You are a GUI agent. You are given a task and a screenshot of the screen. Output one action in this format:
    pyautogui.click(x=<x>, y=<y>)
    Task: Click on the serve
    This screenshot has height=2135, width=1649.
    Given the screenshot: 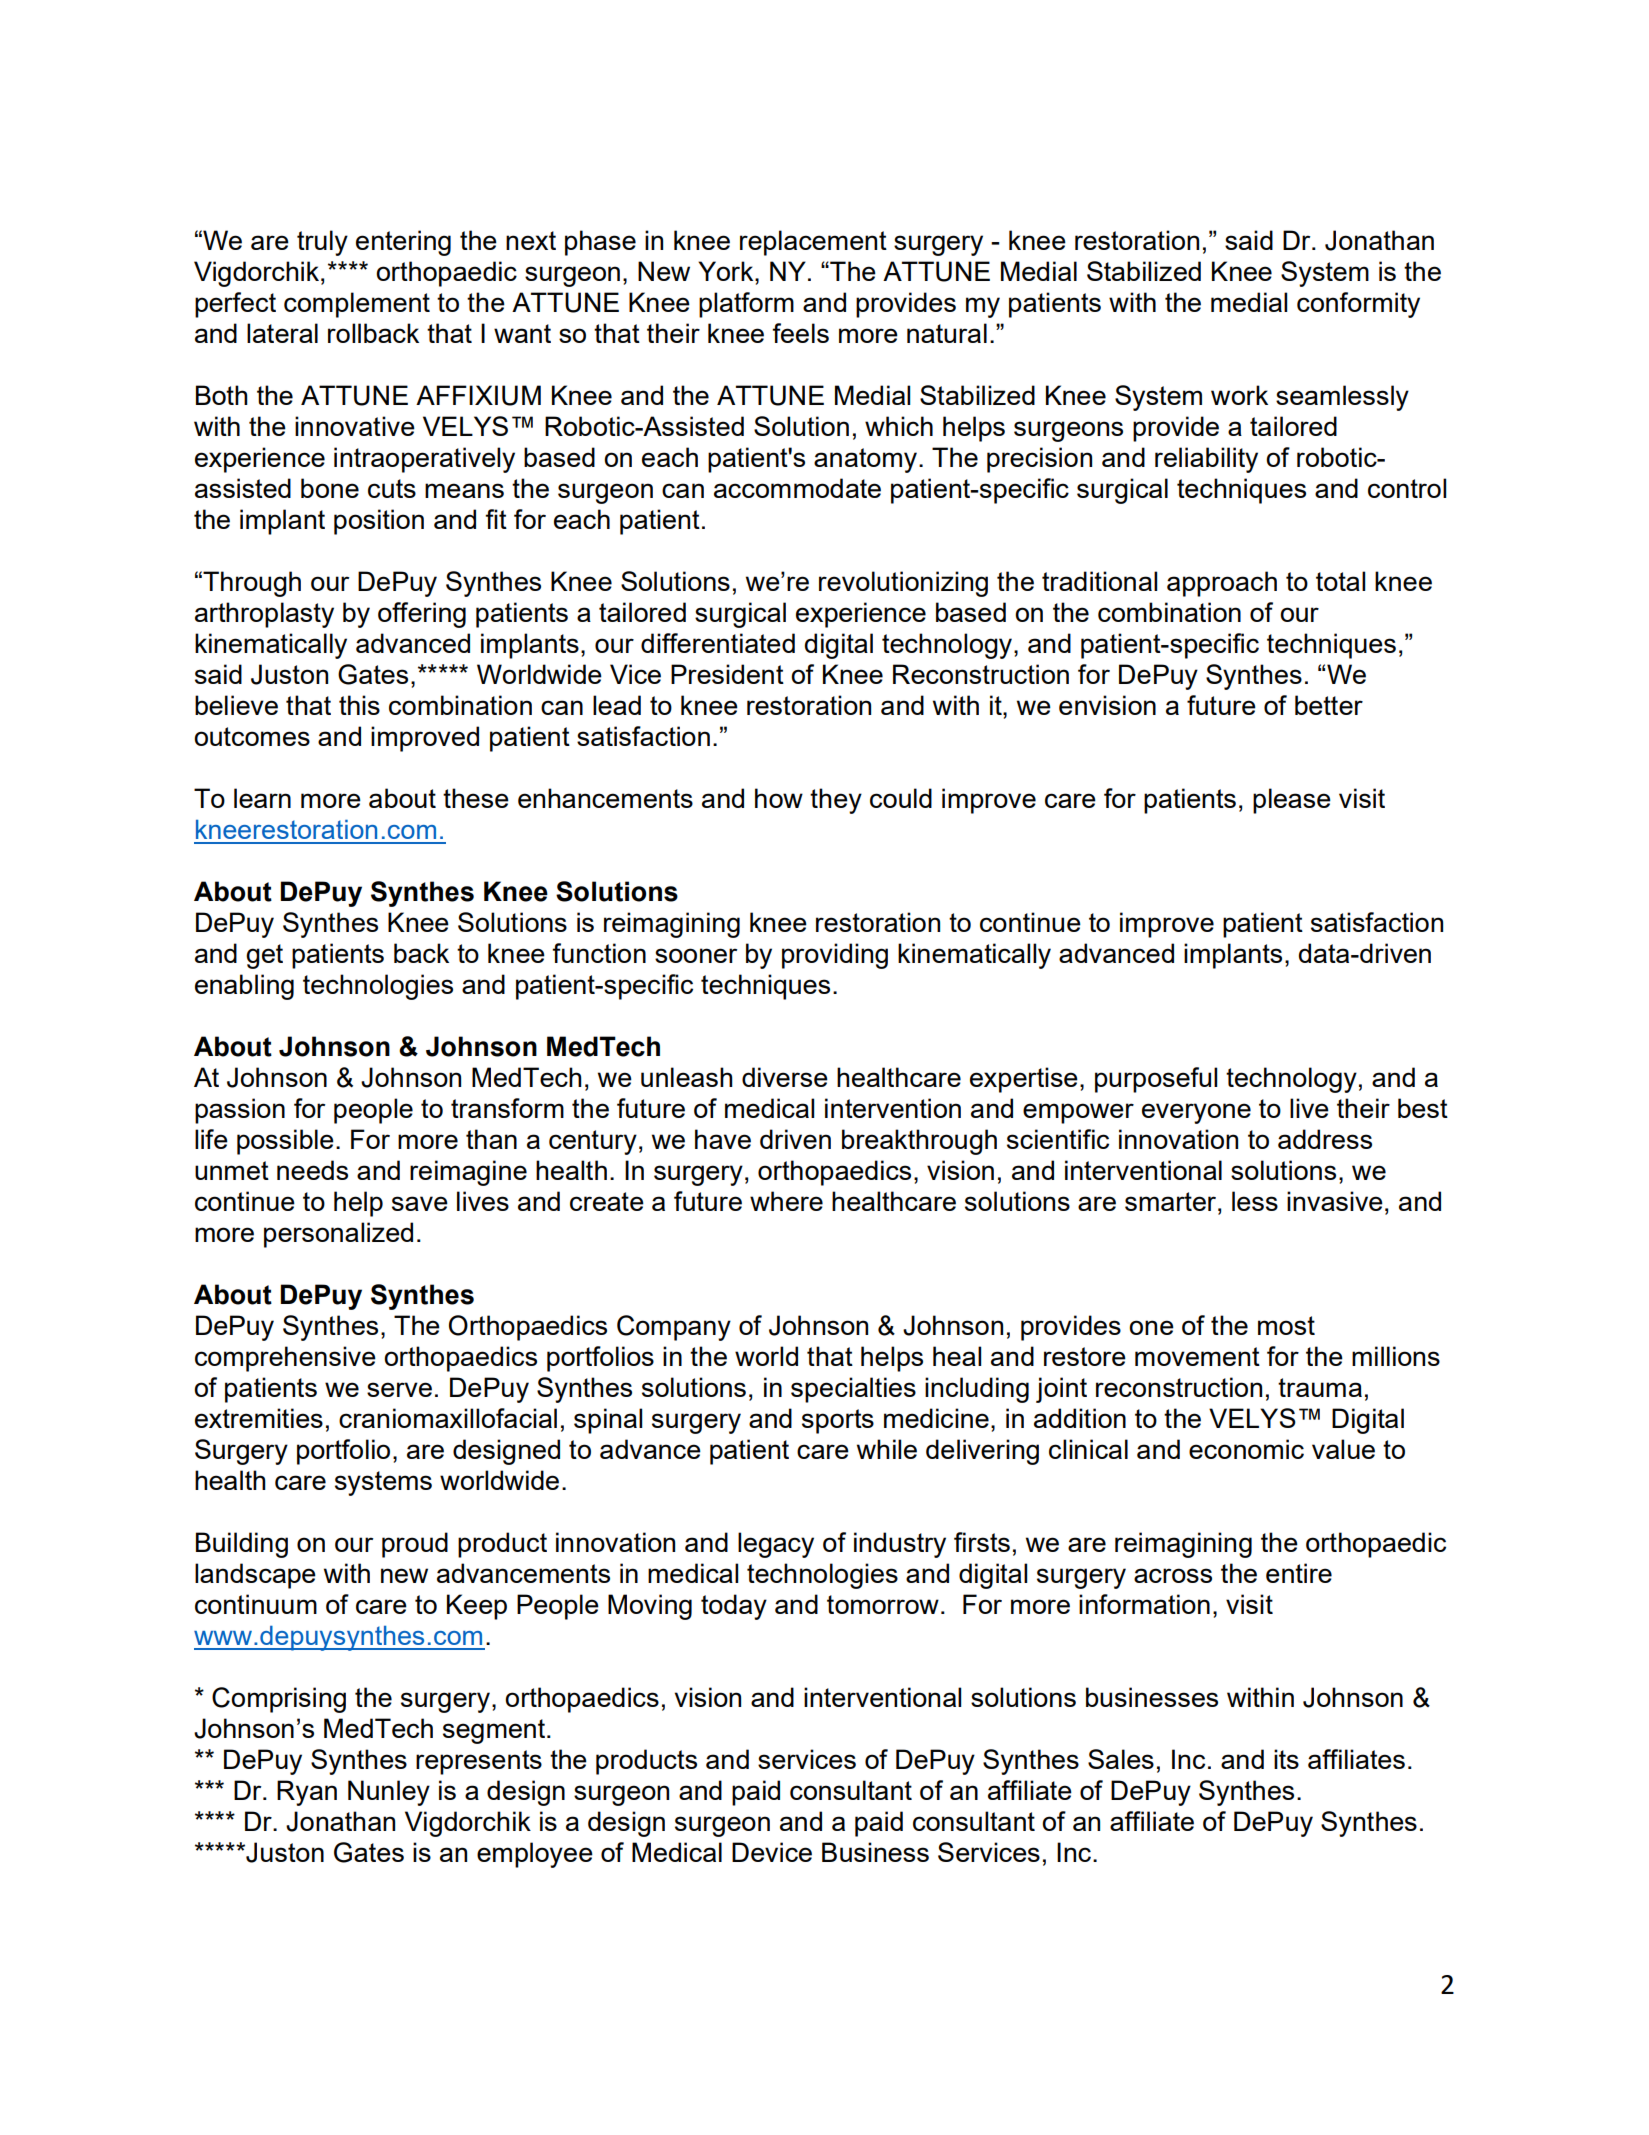 What is the action you would take?
    pyautogui.click(x=399, y=1389)
